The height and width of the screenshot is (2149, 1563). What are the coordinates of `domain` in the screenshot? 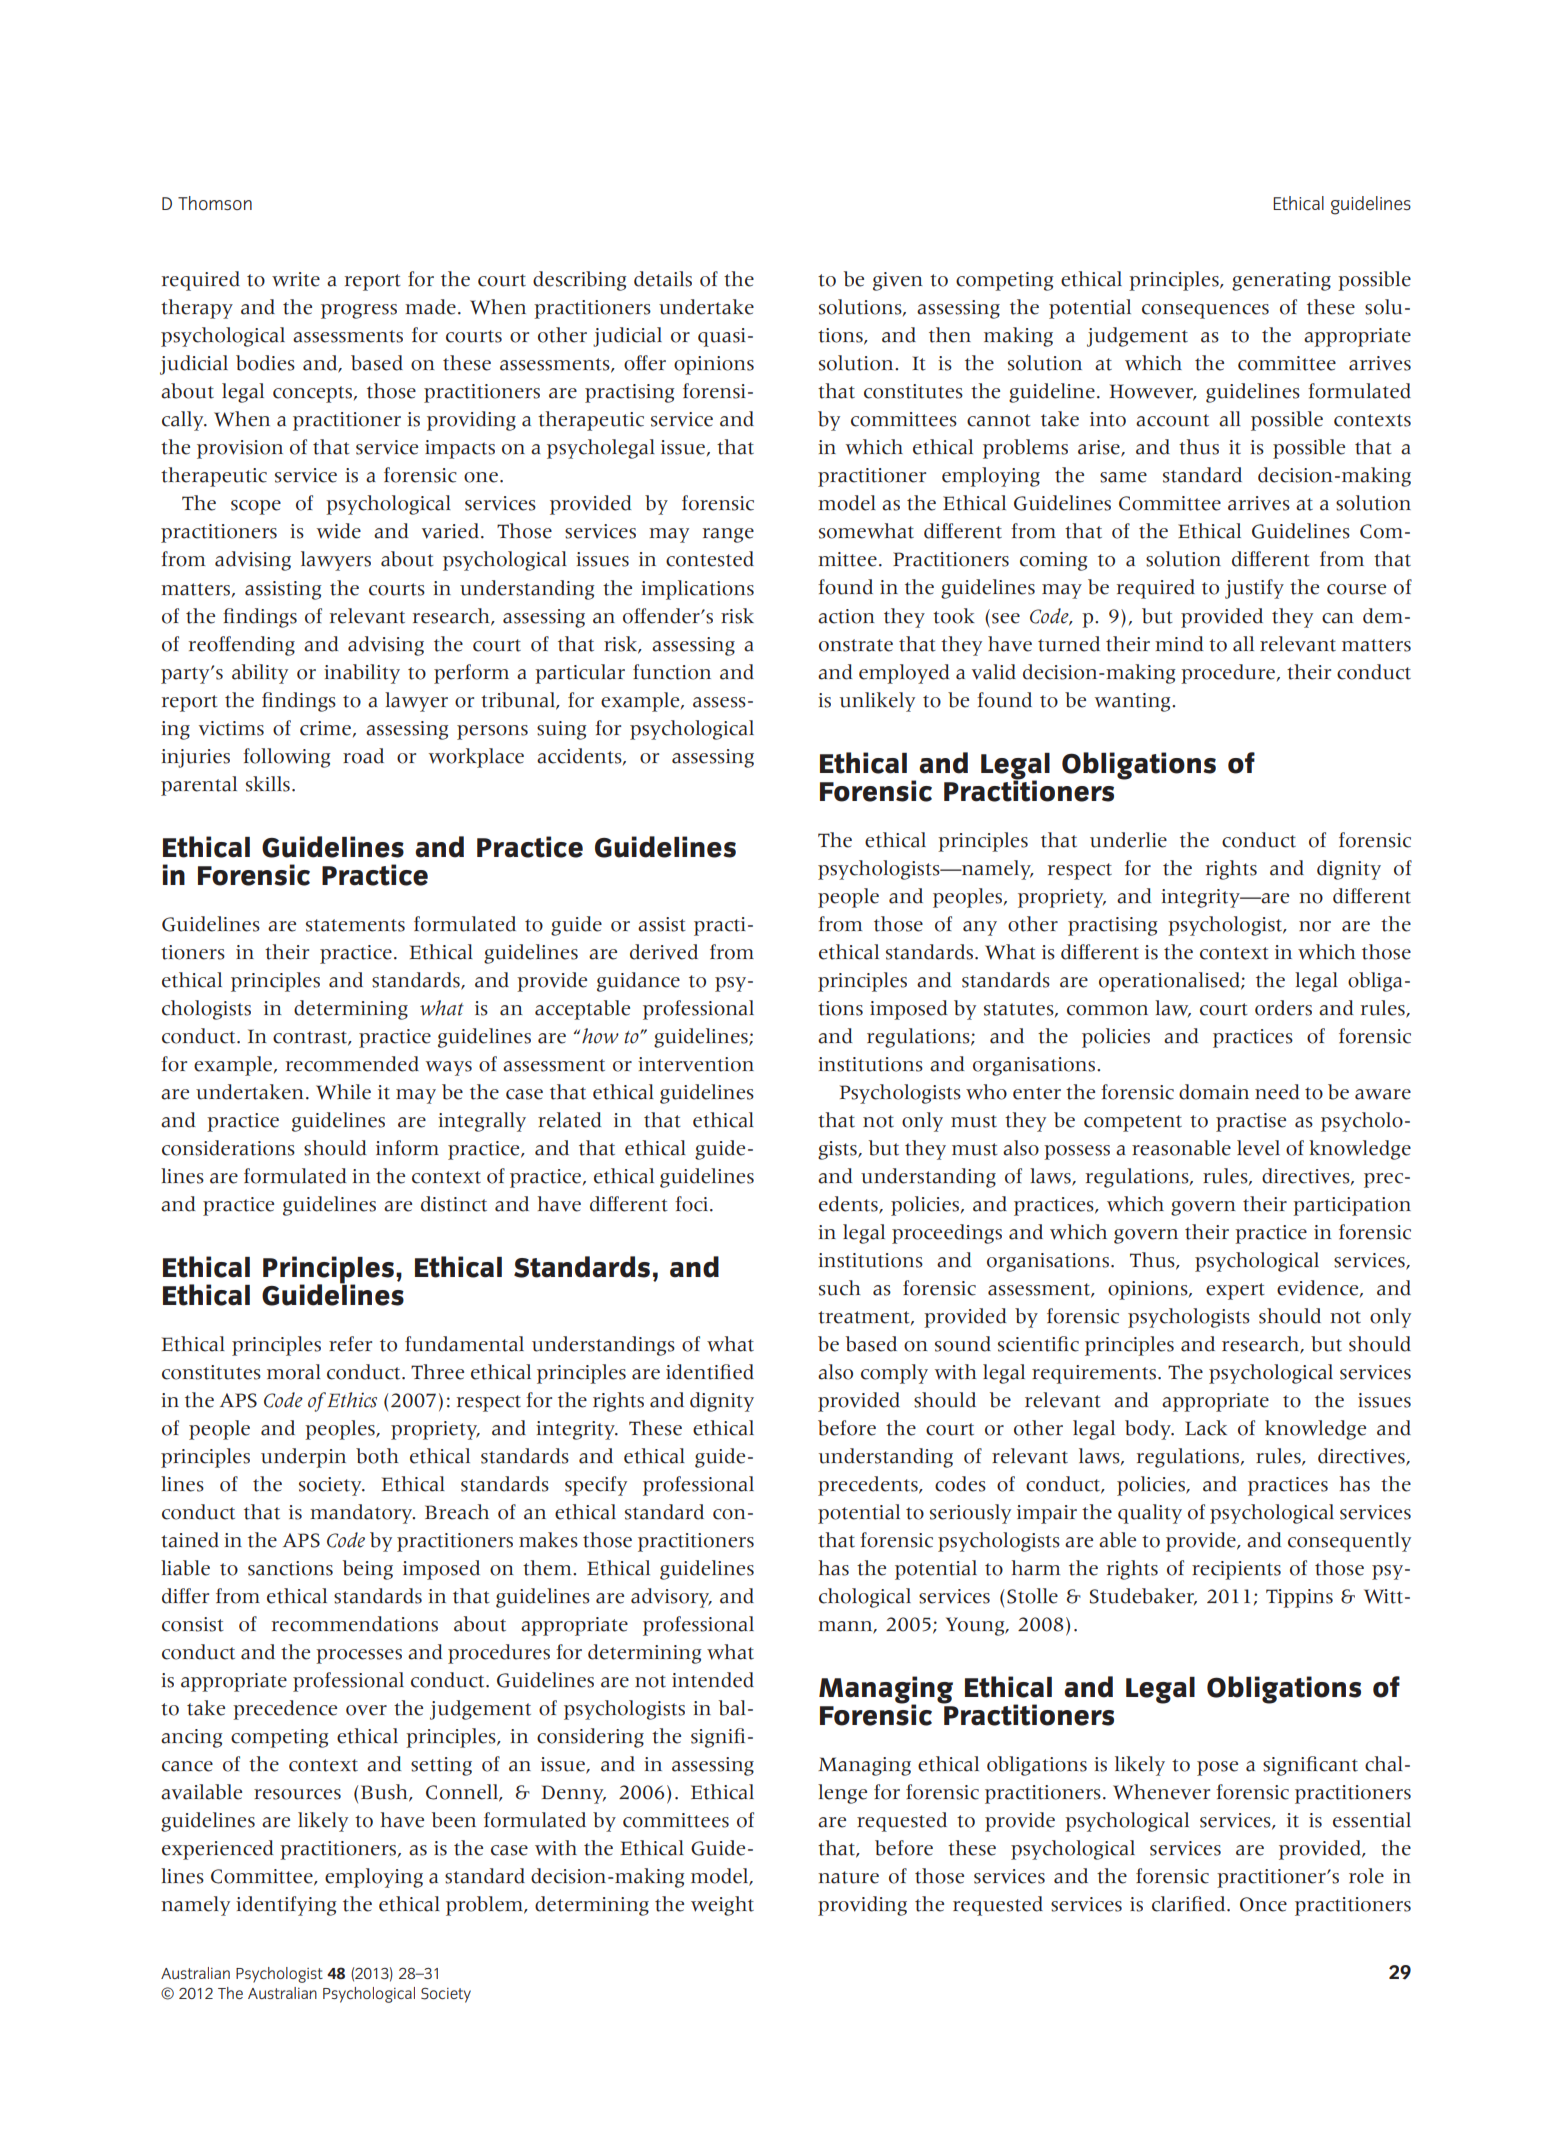 It's located at (1214, 1092).
